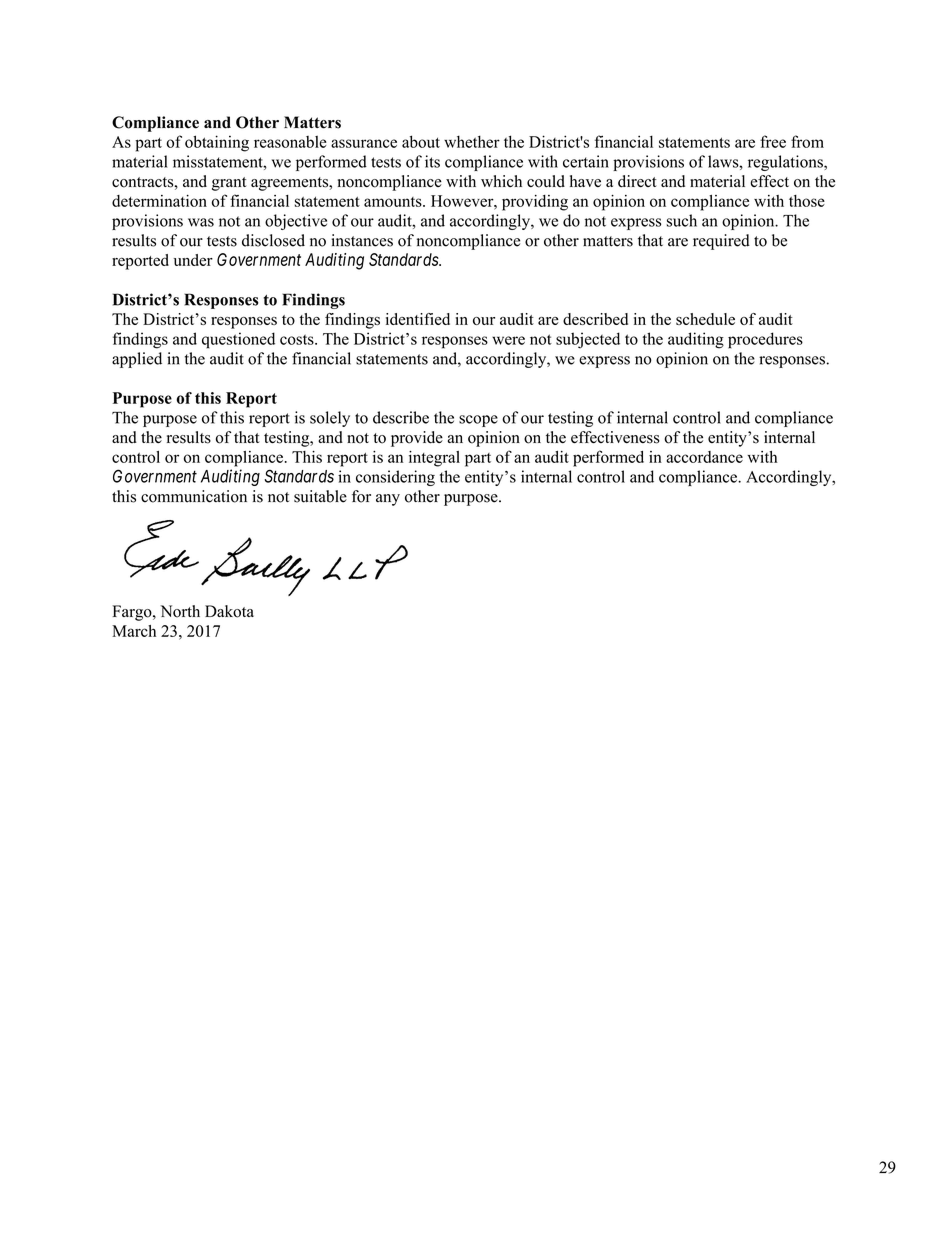  Describe the element at coordinates (217, 143) in the screenshot. I see `obtaining` at that location.
